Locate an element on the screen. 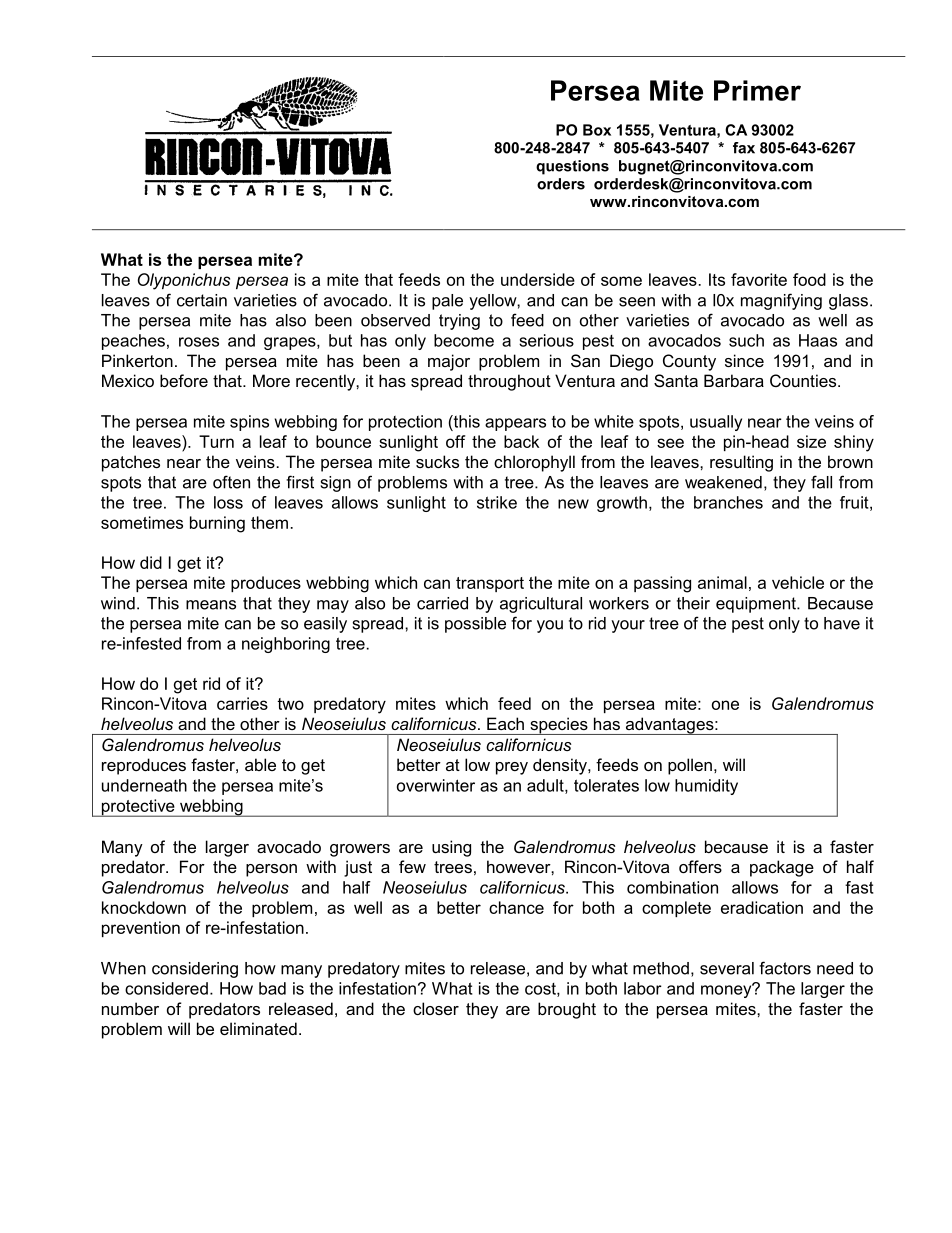  humidity is located at coordinates (706, 787).
